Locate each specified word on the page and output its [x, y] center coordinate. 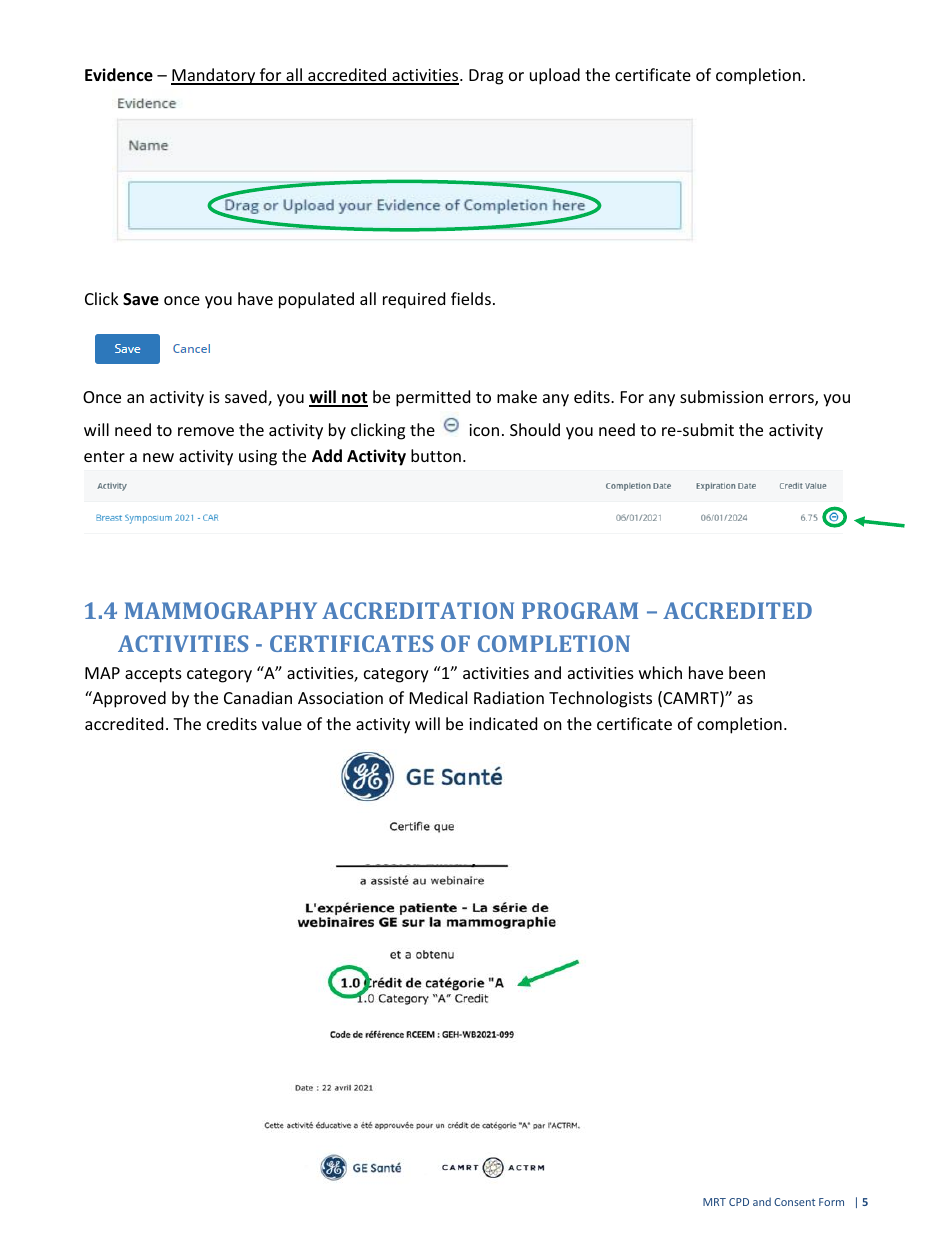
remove [206, 431]
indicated [503, 723]
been [747, 672]
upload [555, 76]
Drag [486, 77]
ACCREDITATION [418, 610]
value [282, 723]
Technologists [600, 699]
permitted [433, 398]
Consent [794, 1202]
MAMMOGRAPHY [221, 610]
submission [721, 396]
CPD [739, 1202]
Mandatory [214, 76]
